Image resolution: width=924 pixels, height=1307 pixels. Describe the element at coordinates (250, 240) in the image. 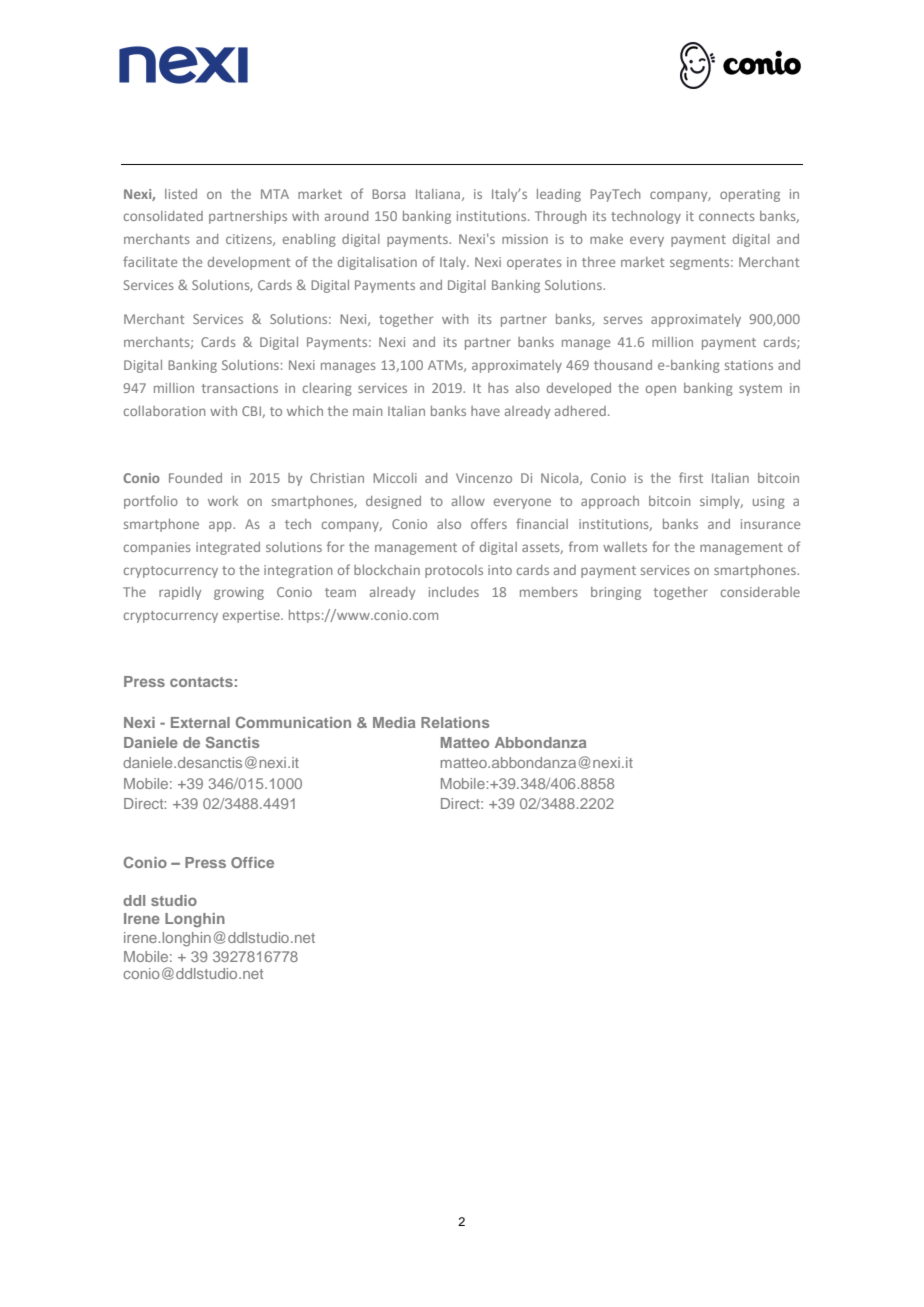

I see `citizens` at that location.
